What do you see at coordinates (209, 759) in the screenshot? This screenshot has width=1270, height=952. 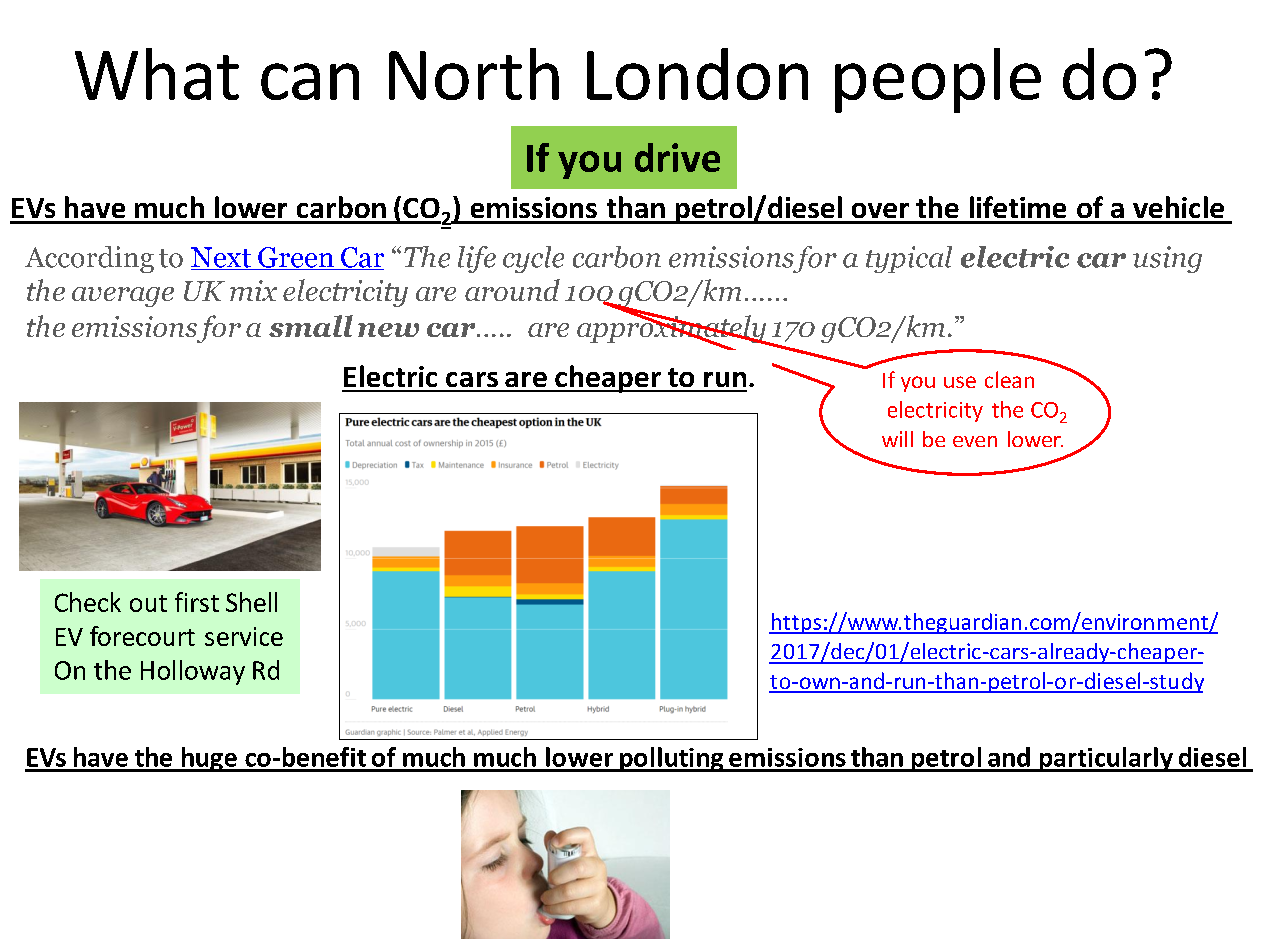 I see `huge` at bounding box center [209, 759].
